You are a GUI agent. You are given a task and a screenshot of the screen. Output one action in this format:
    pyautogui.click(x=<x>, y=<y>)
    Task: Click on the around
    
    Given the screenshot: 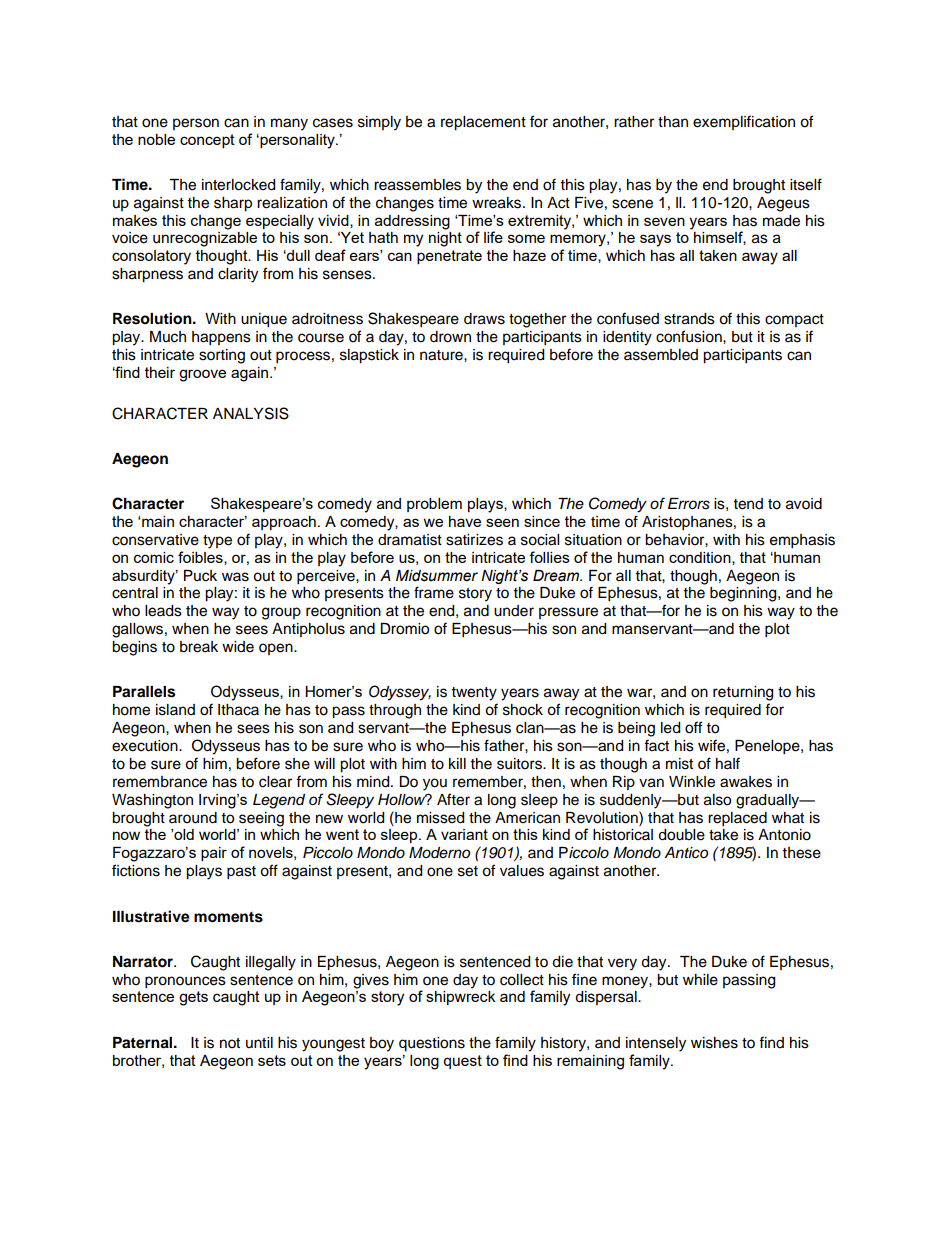 What is the action you would take?
    pyautogui.click(x=193, y=818)
